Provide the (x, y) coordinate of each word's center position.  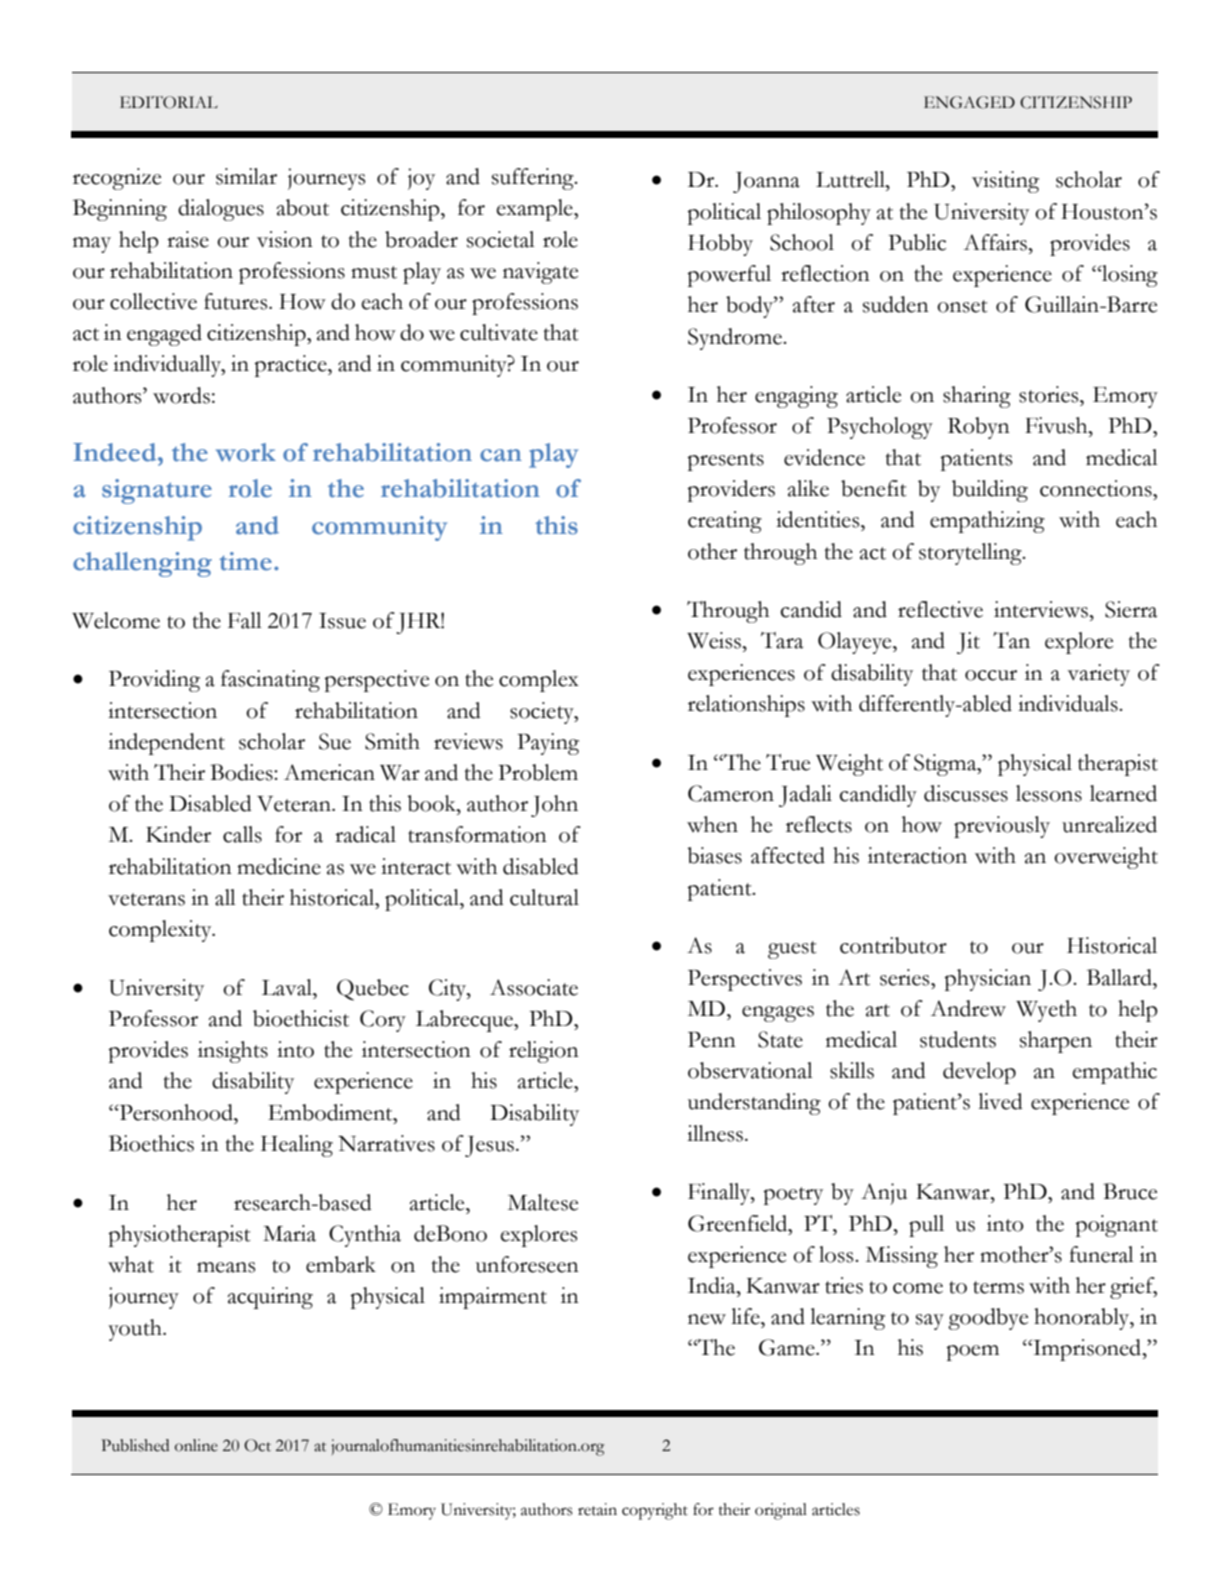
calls (242, 834)
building (990, 491)
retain (597, 1509)
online (196, 1445)
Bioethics (151, 1143)
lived (1000, 1101)
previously (1002, 827)
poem (972, 1353)
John (554, 806)
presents (725, 462)
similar (246, 176)
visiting (1005, 182)
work (246, 452)
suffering (534, 179)
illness (716, 1133)
